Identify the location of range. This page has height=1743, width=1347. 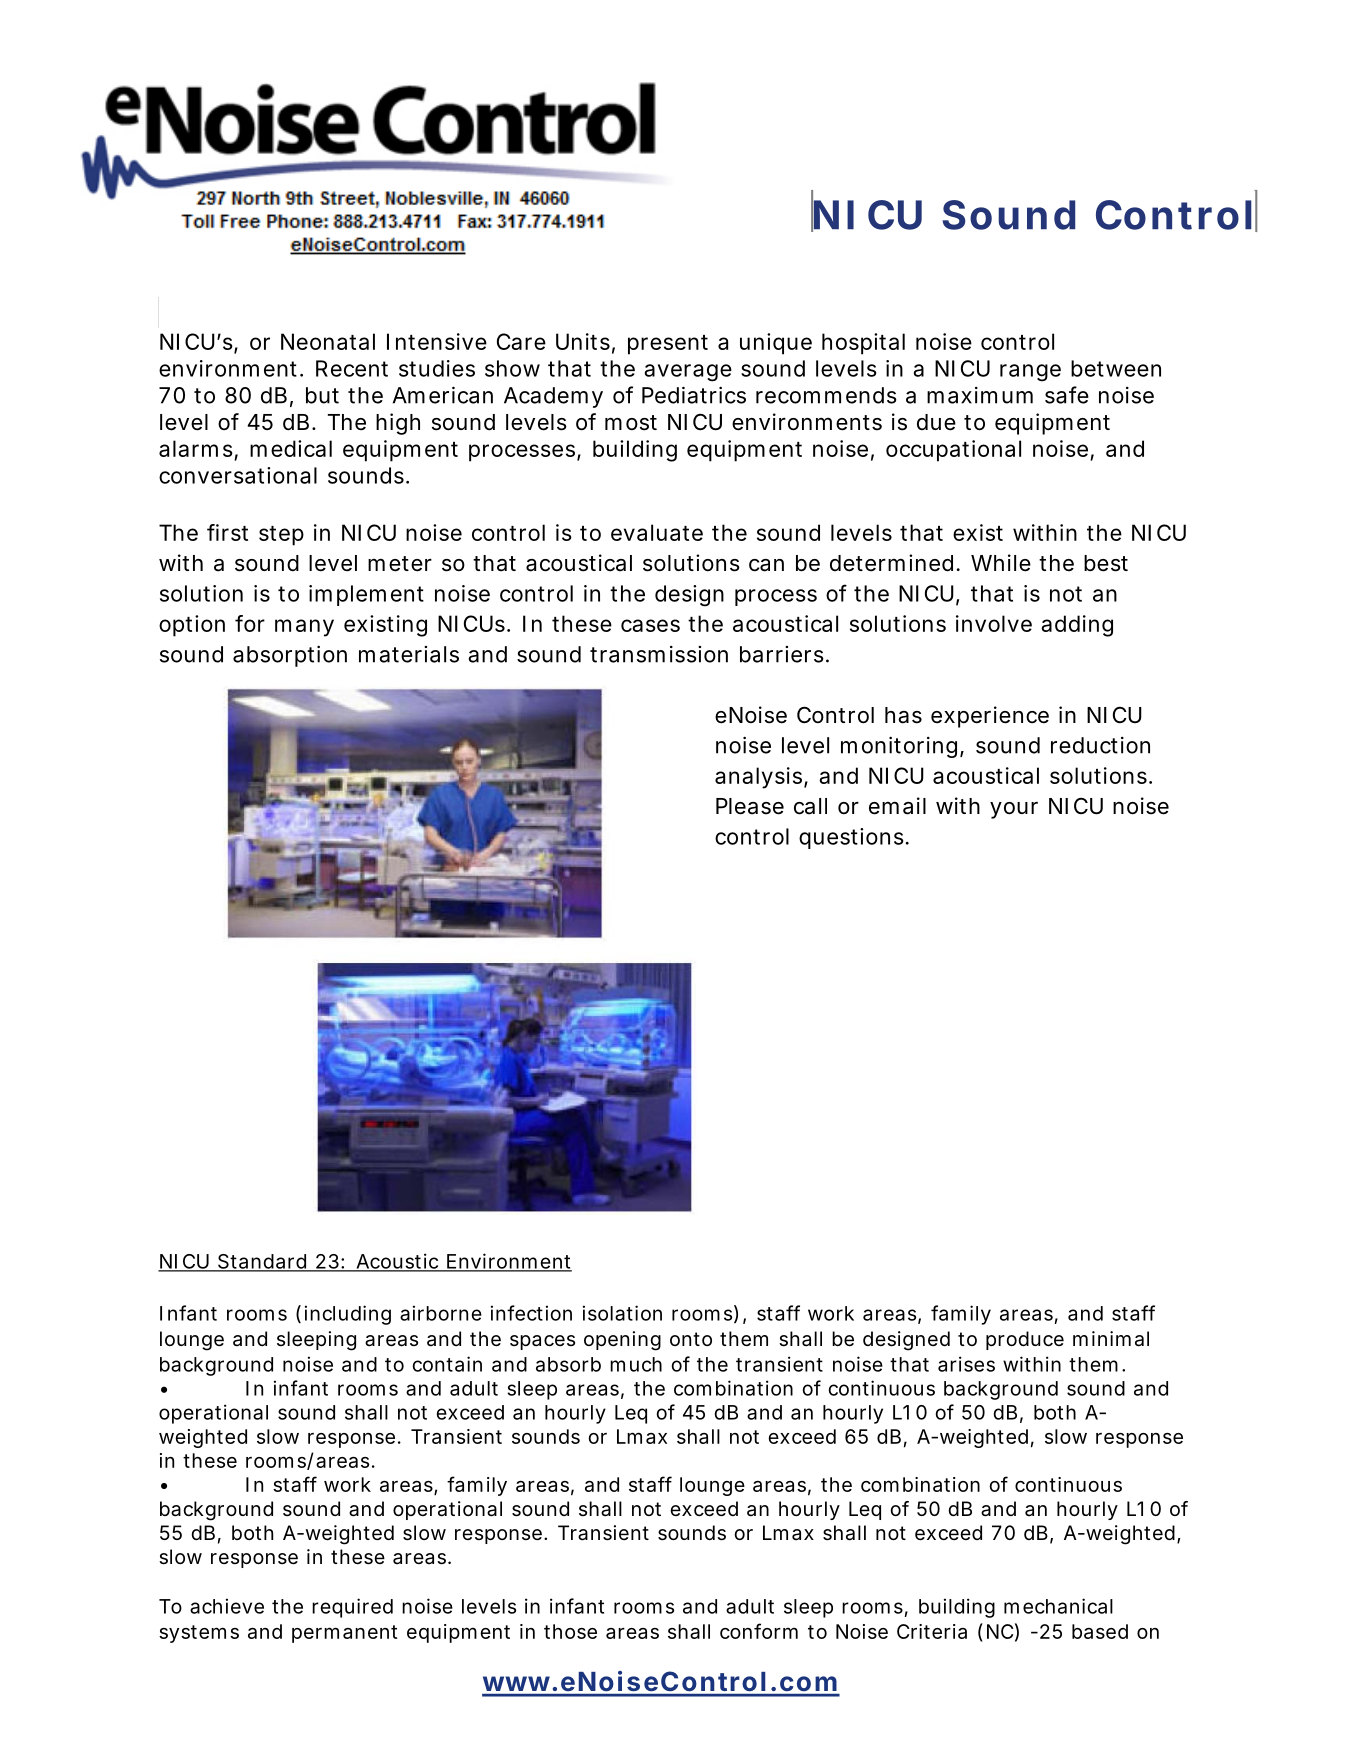
(1030, 373).
